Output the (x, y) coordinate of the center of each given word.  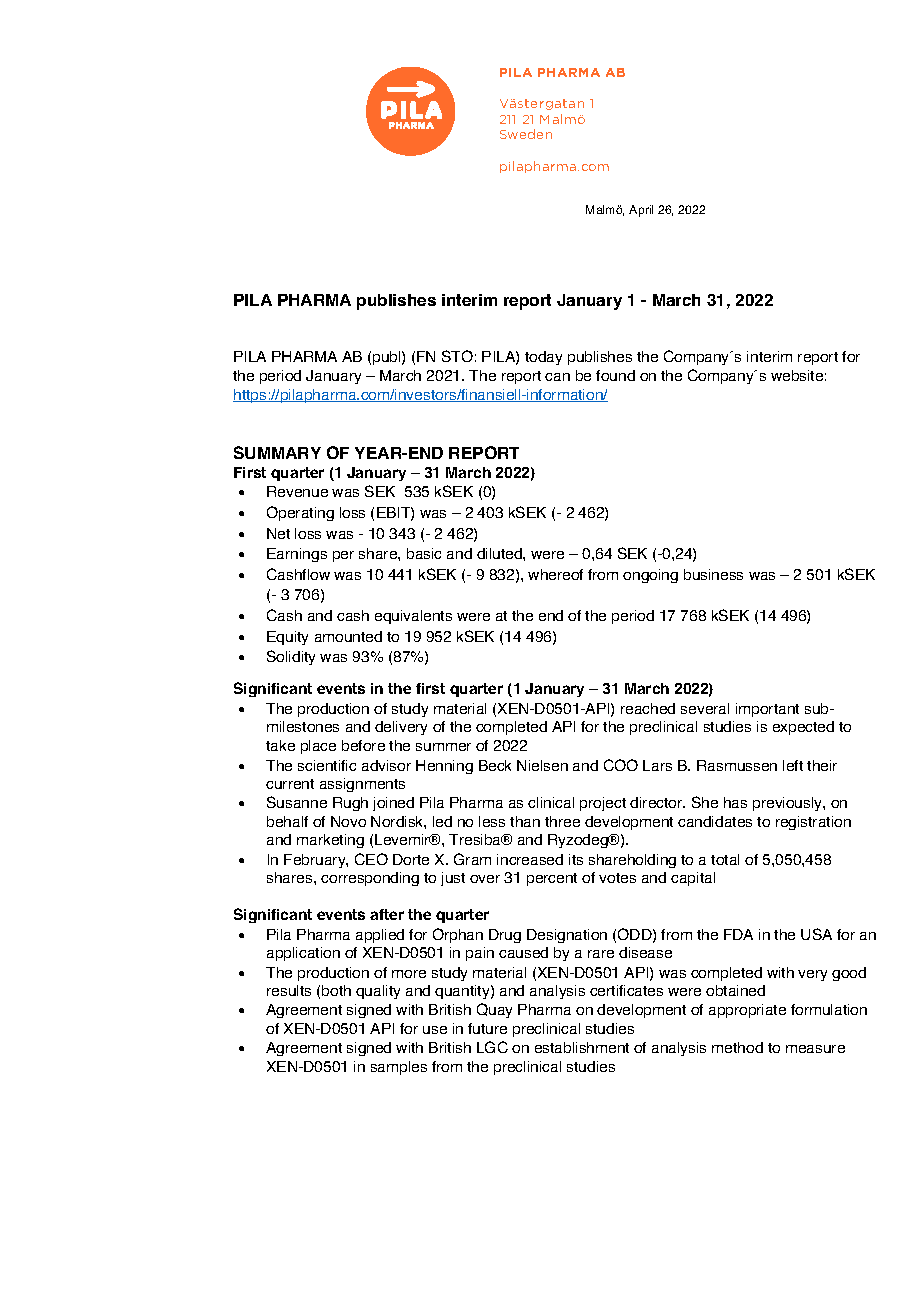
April (641, 211)
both (336, 990)
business (713, 574)
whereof (555, 574)
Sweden (526, 134)
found (615, 375)
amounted (348, 636)
